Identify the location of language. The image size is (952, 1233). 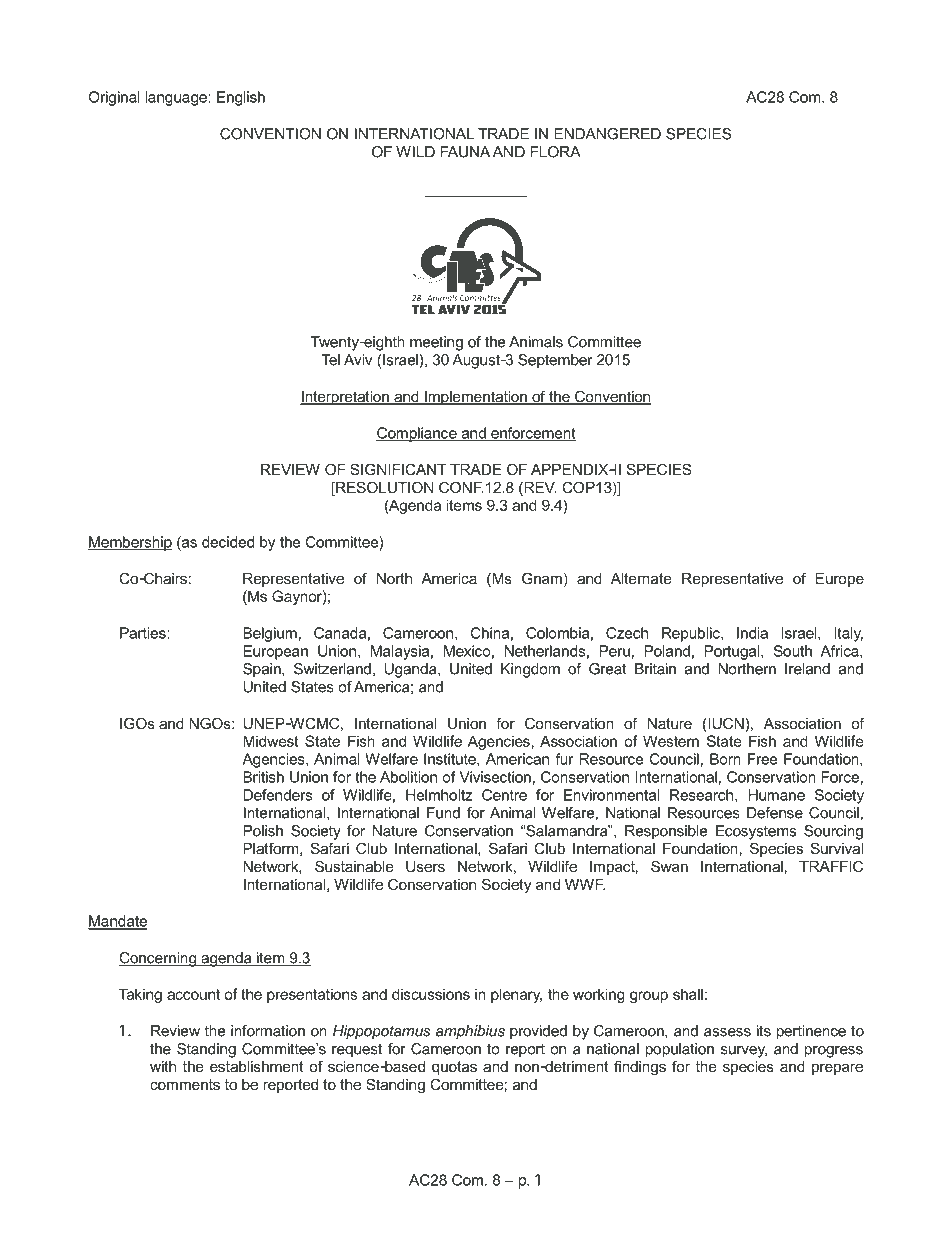
(177, 98).
